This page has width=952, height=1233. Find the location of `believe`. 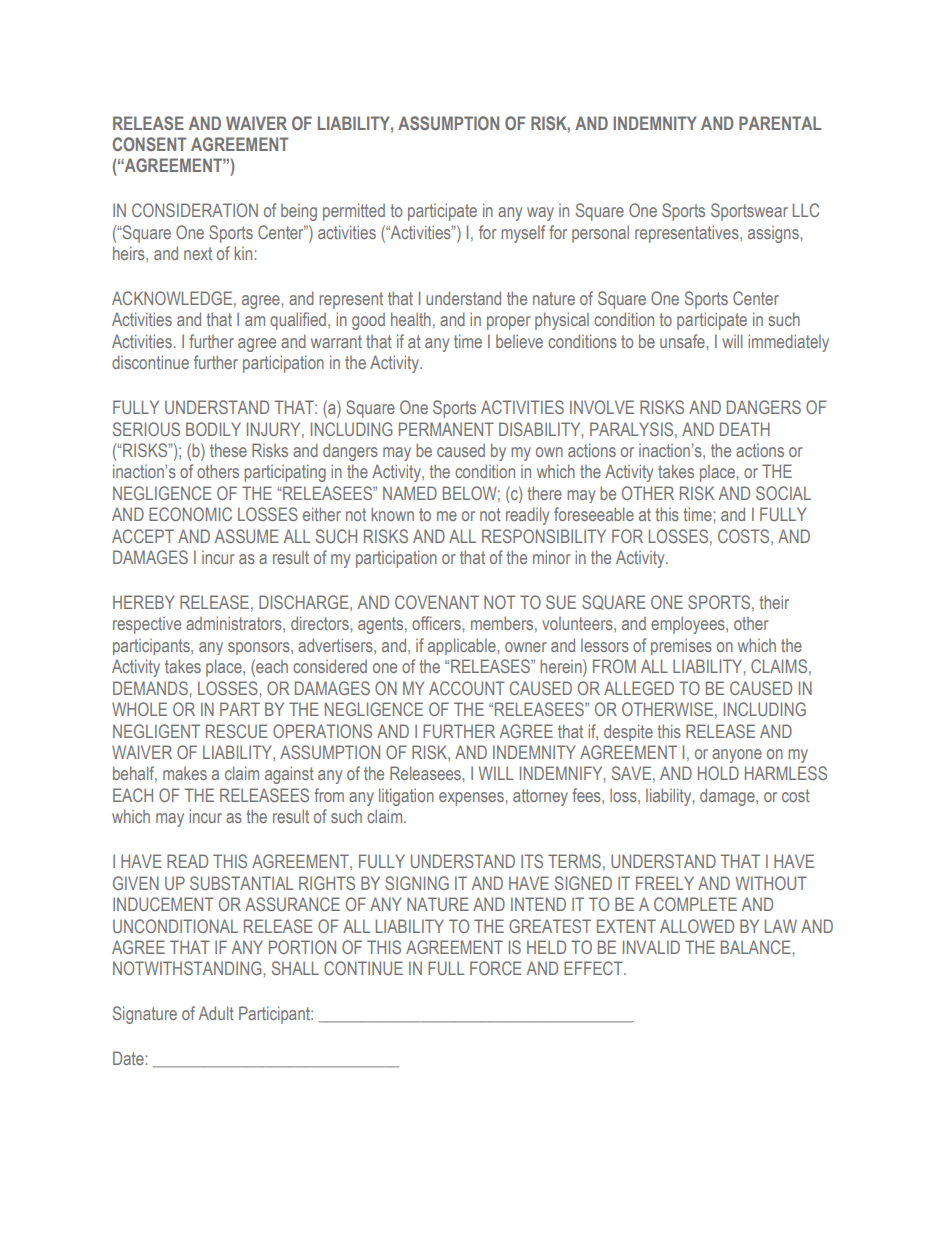

believe is located at coordinates (519, 341).
